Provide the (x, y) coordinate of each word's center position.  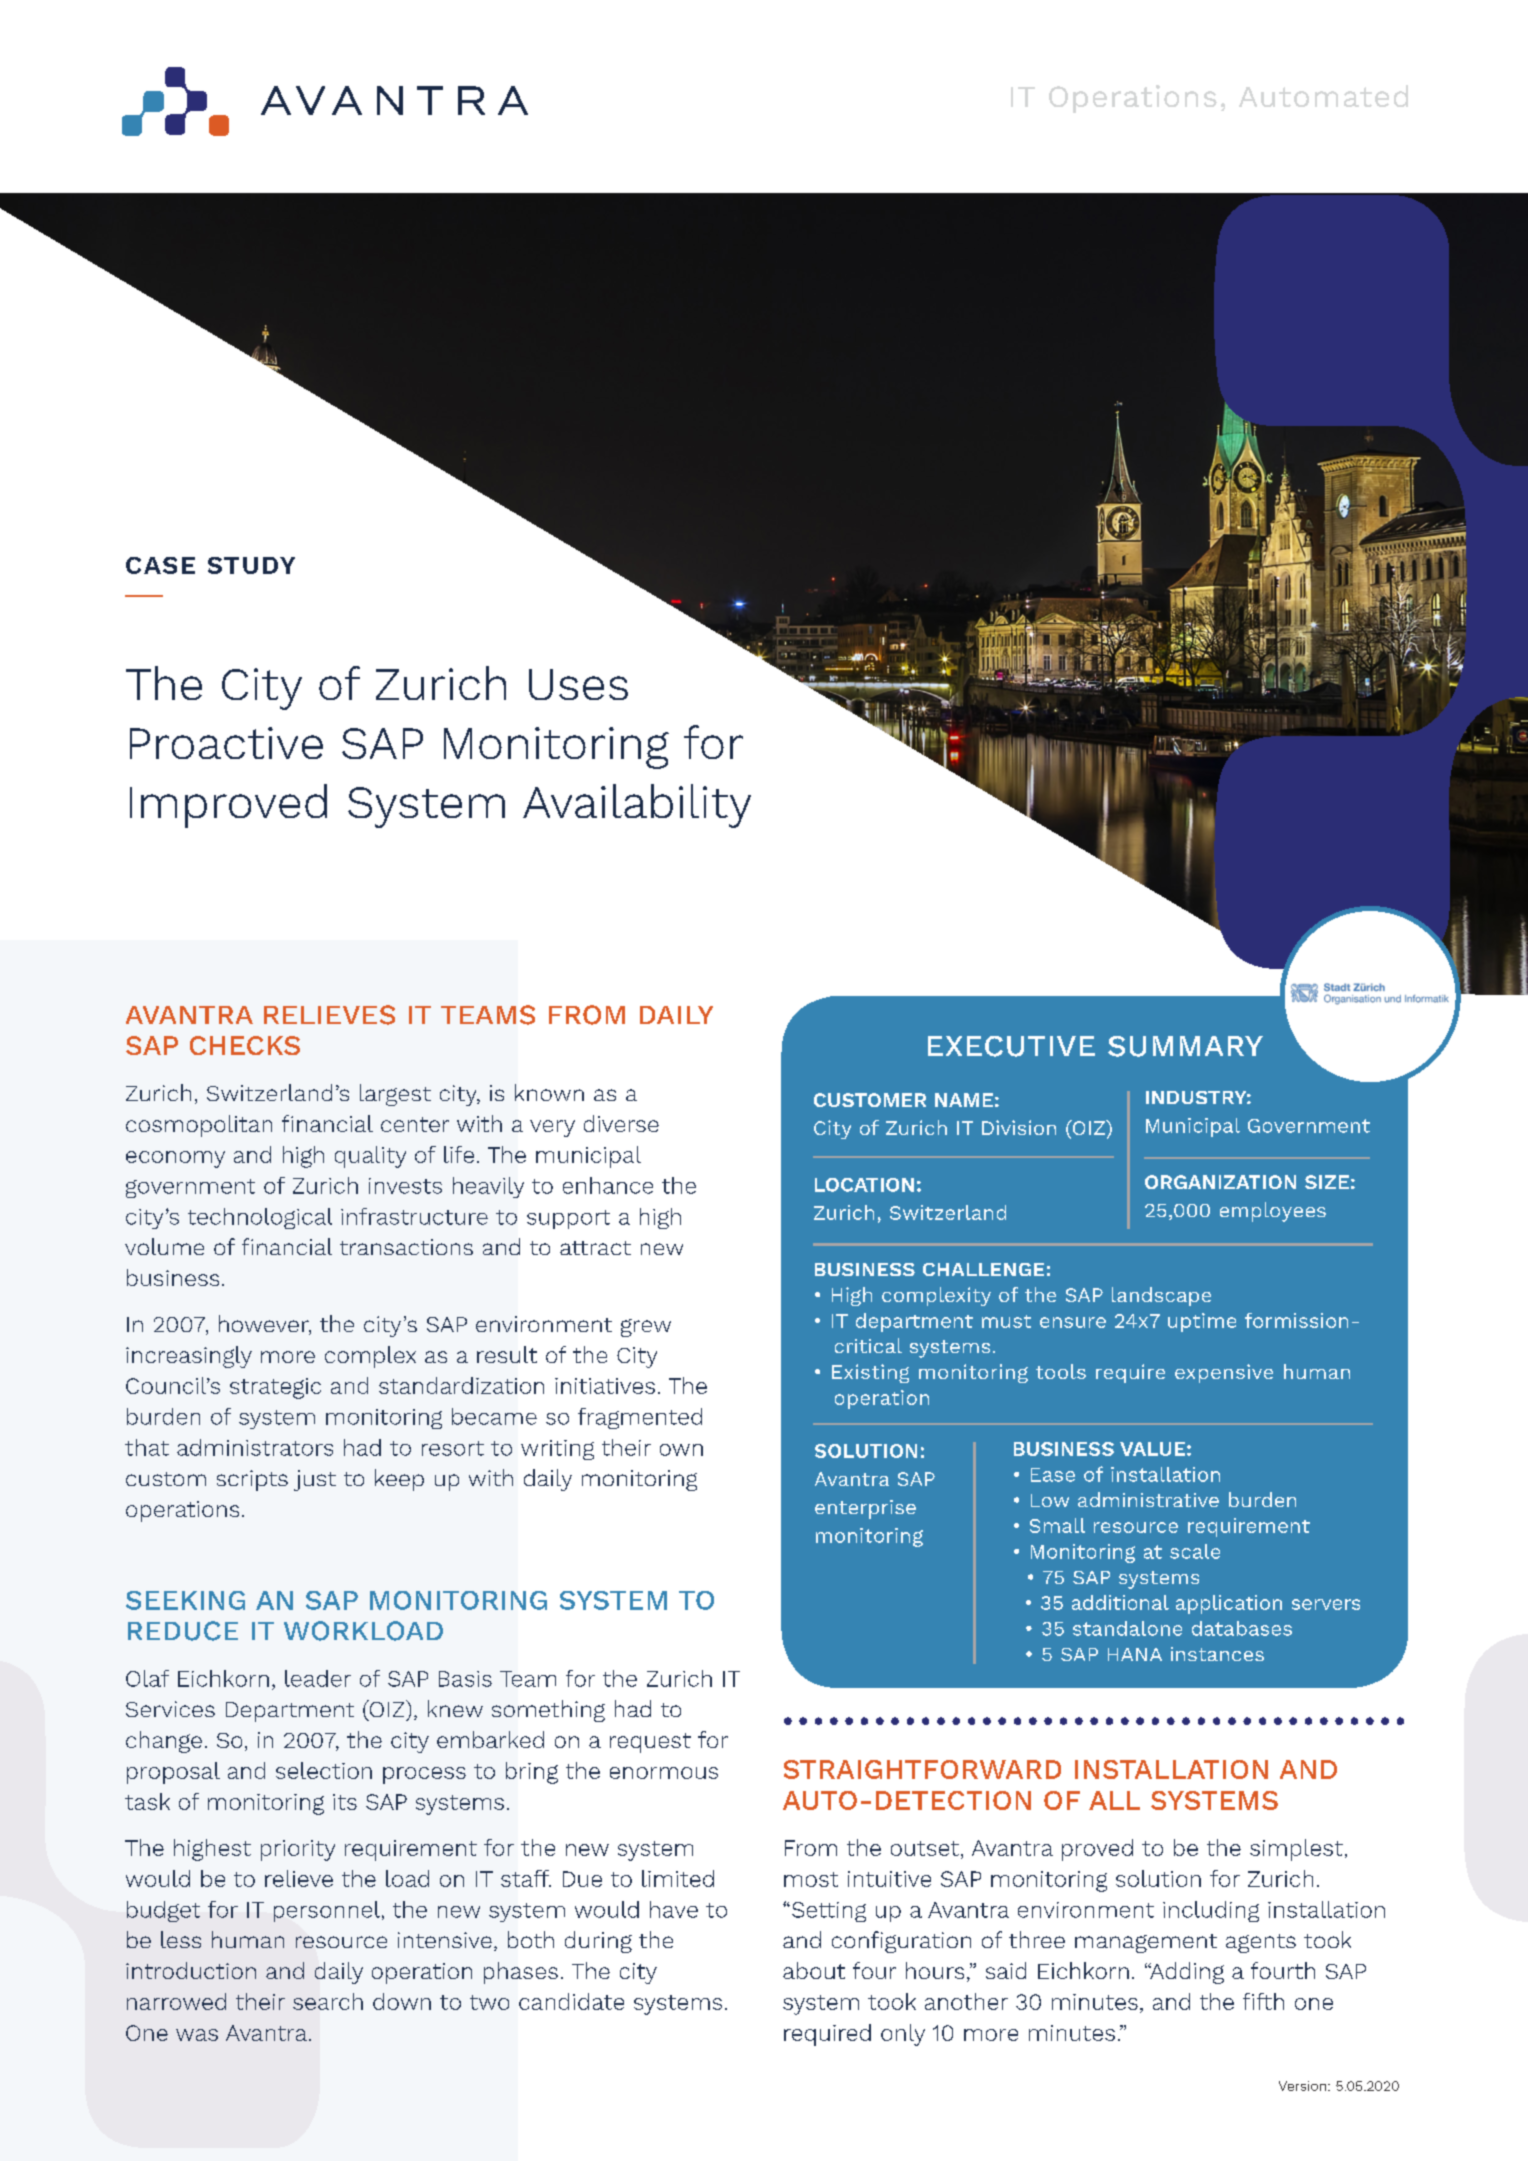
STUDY (251, 565)
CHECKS (245, 1045)
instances (1217, 1654)
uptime (1202, 1322)
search (328, 2001)
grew (646, 1328)
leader (318, 1678)
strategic (275, 1388)
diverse (621, 1123)
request (650, 1743)
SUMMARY (1185, 1046)
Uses (578, 684)
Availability (637, 806)
